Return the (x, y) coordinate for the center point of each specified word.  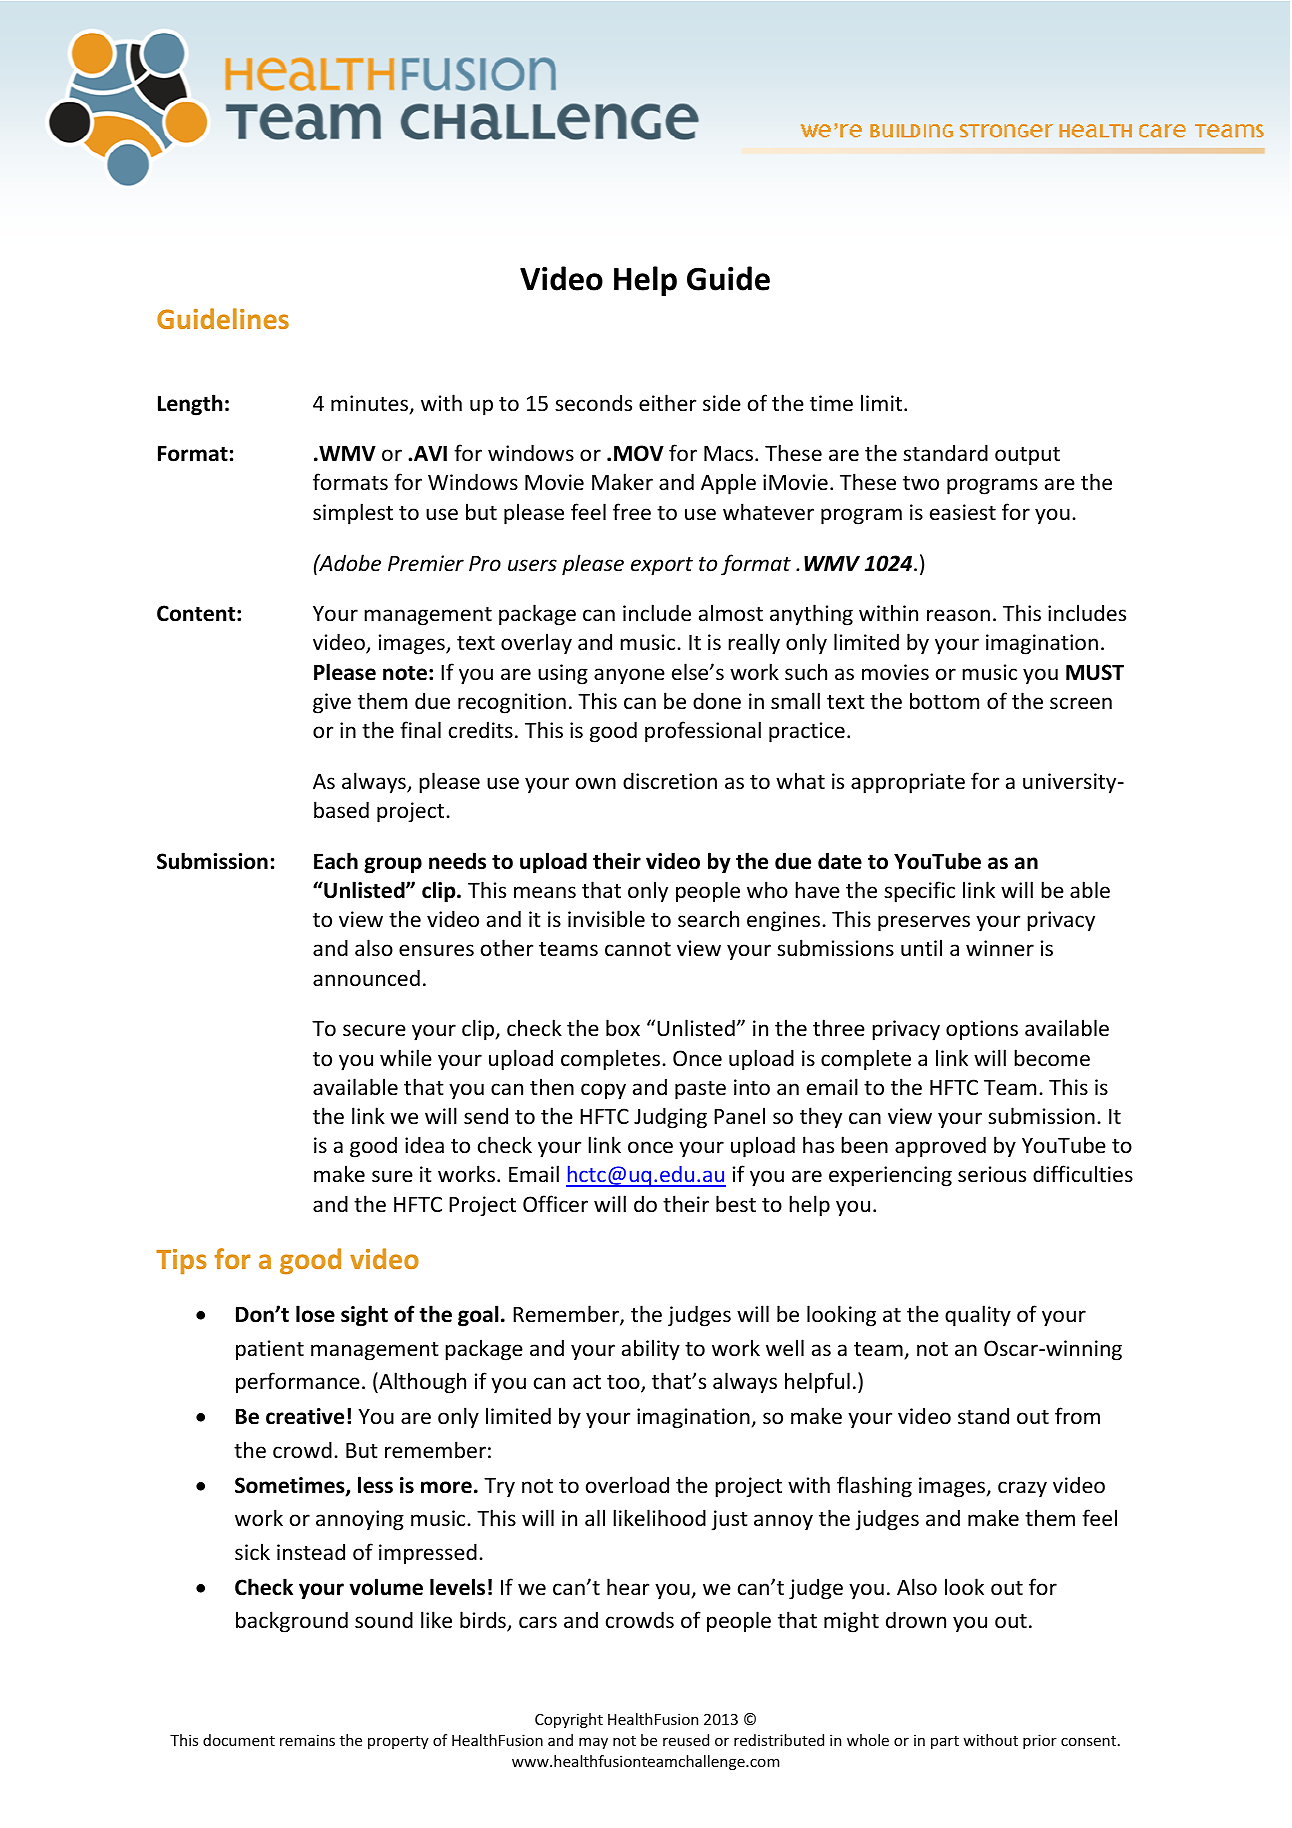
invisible (606, 918)
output (1027, 456)
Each (336, 861)
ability (651, 1350)
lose (315, 1314)
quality (978, 1316)
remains (307, 1740)
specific (919, 892)
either (667, 403)
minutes (371, 404)
